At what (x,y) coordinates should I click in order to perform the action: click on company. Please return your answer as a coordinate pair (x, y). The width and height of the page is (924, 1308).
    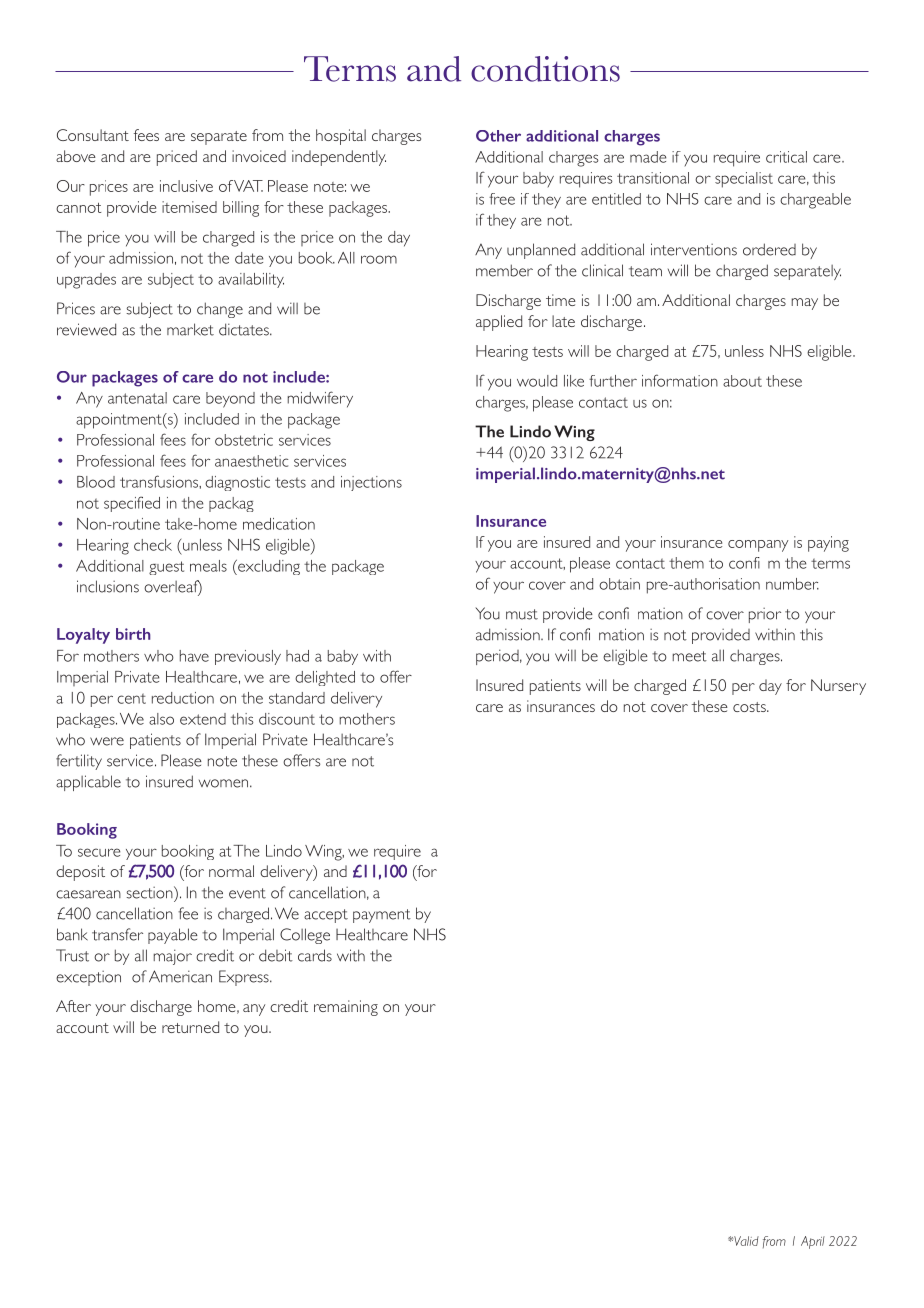
    Looking at the image, I should click on (758, 546).
